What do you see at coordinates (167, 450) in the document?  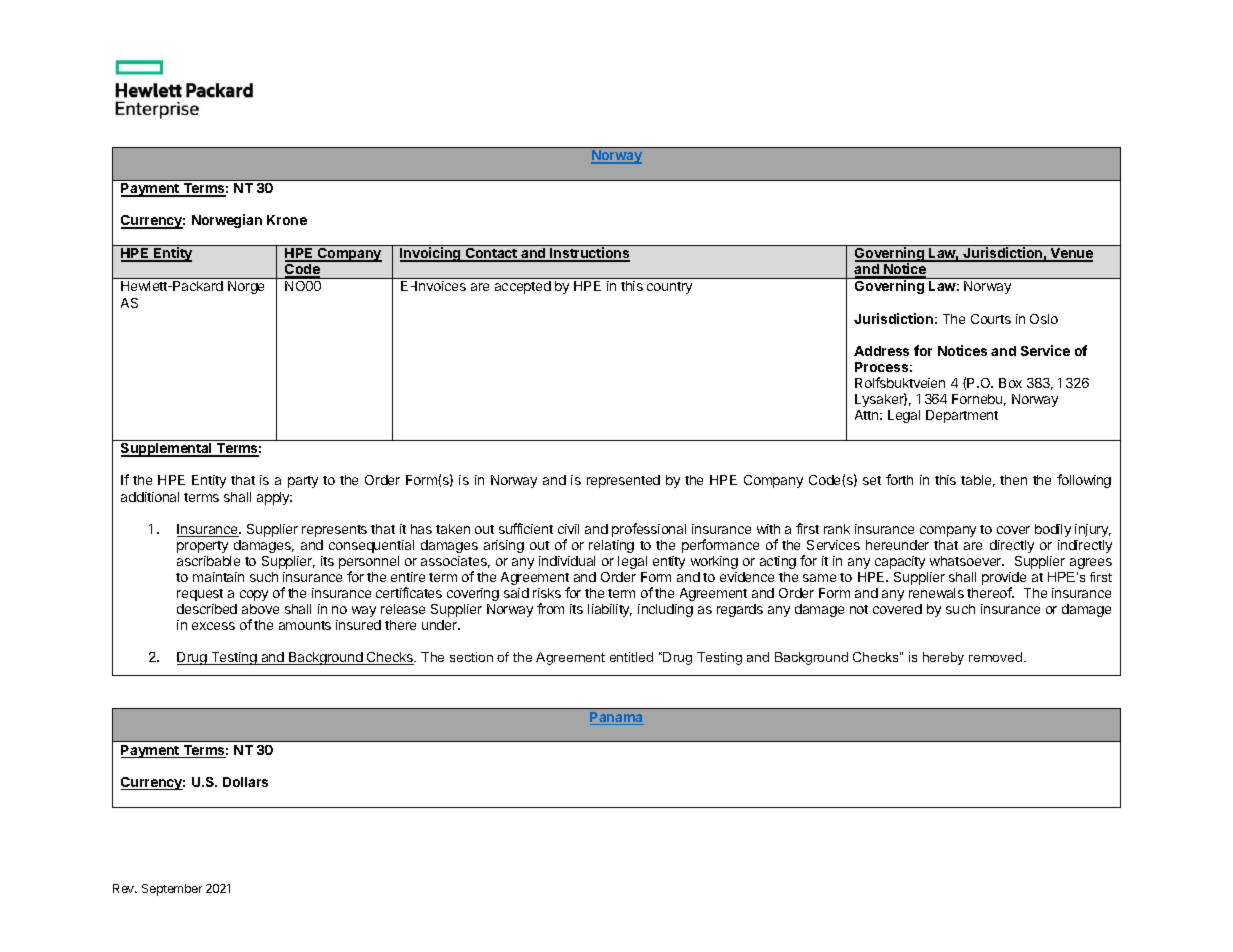 I see `Supplemental` at bounding box center [167, 450].
